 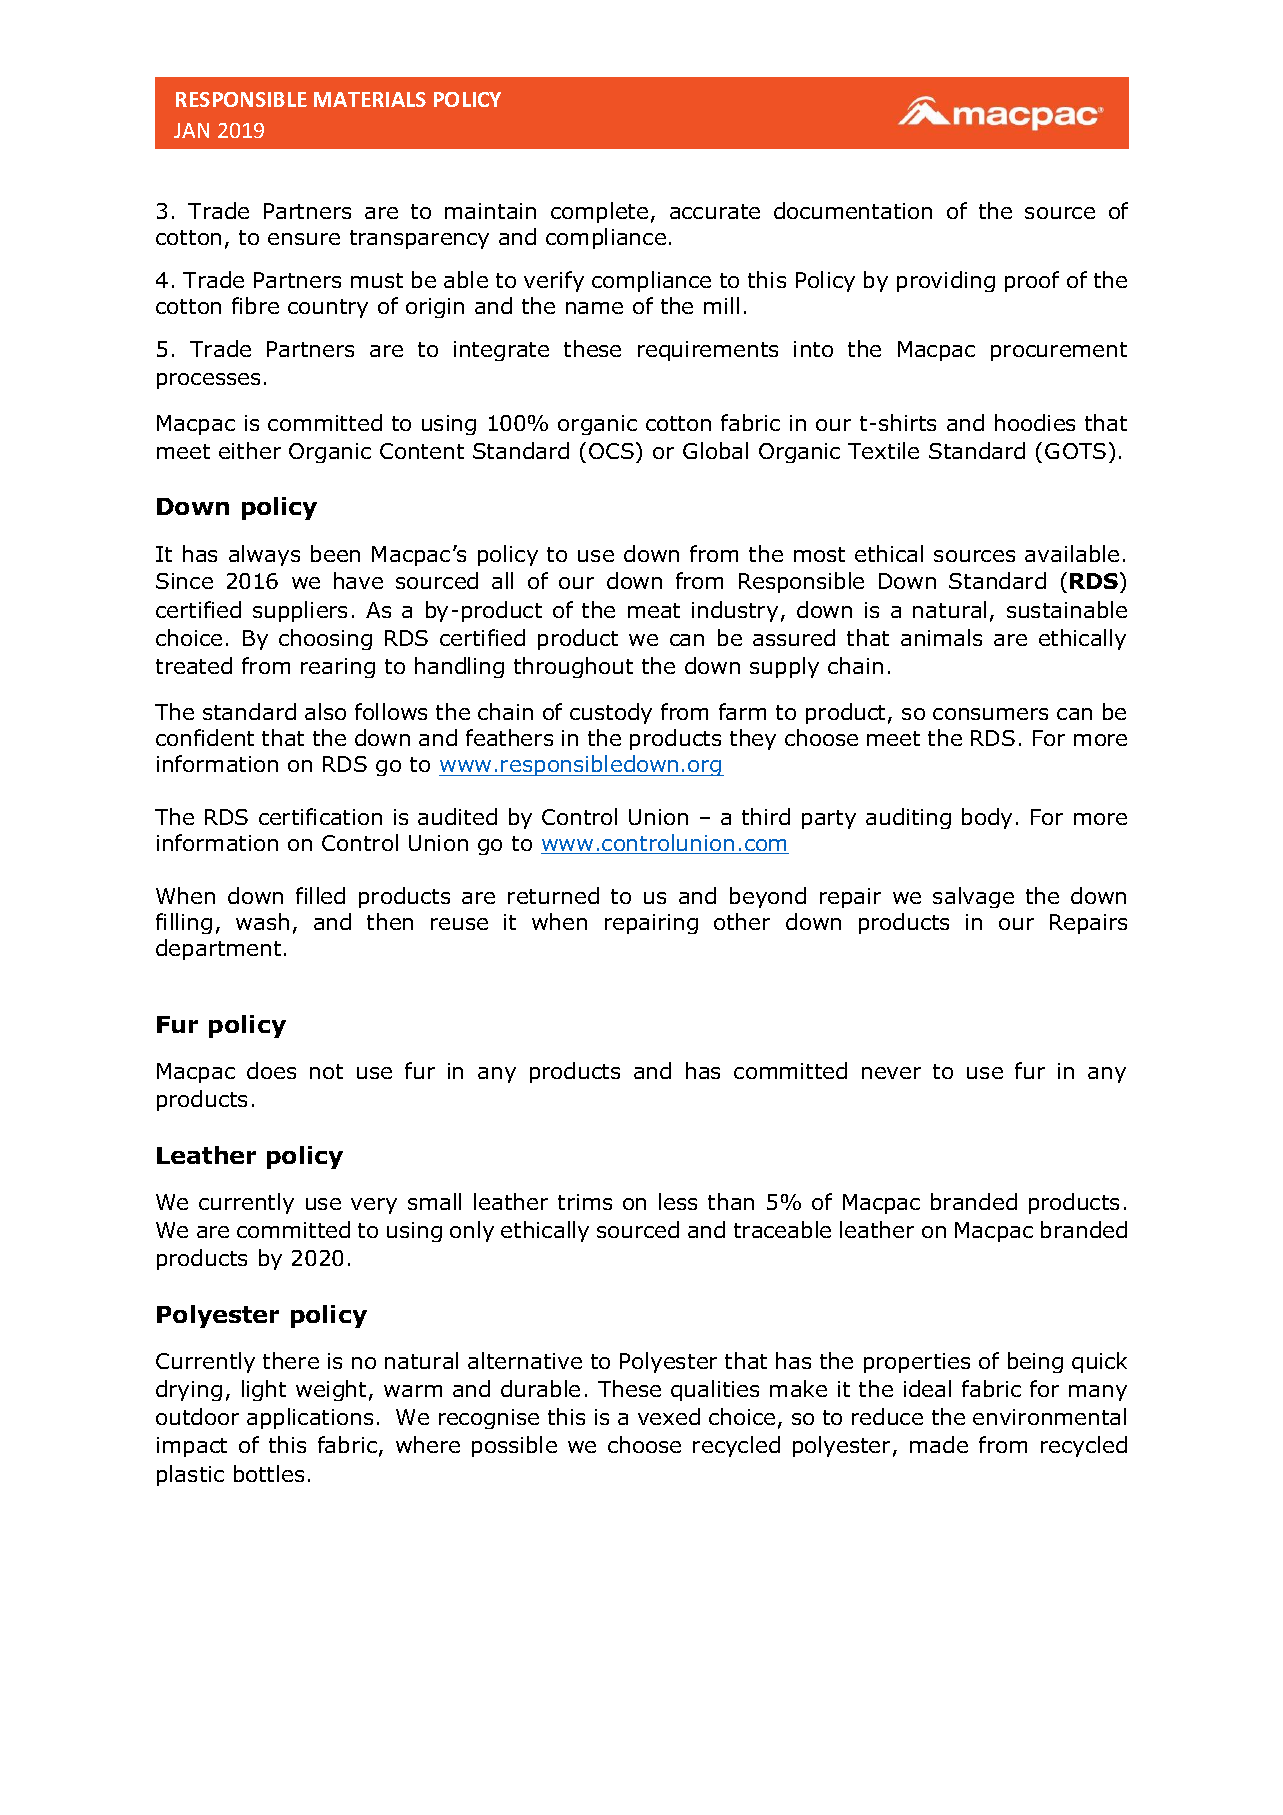 I want to click on custody, so click(x=611, y=713).
